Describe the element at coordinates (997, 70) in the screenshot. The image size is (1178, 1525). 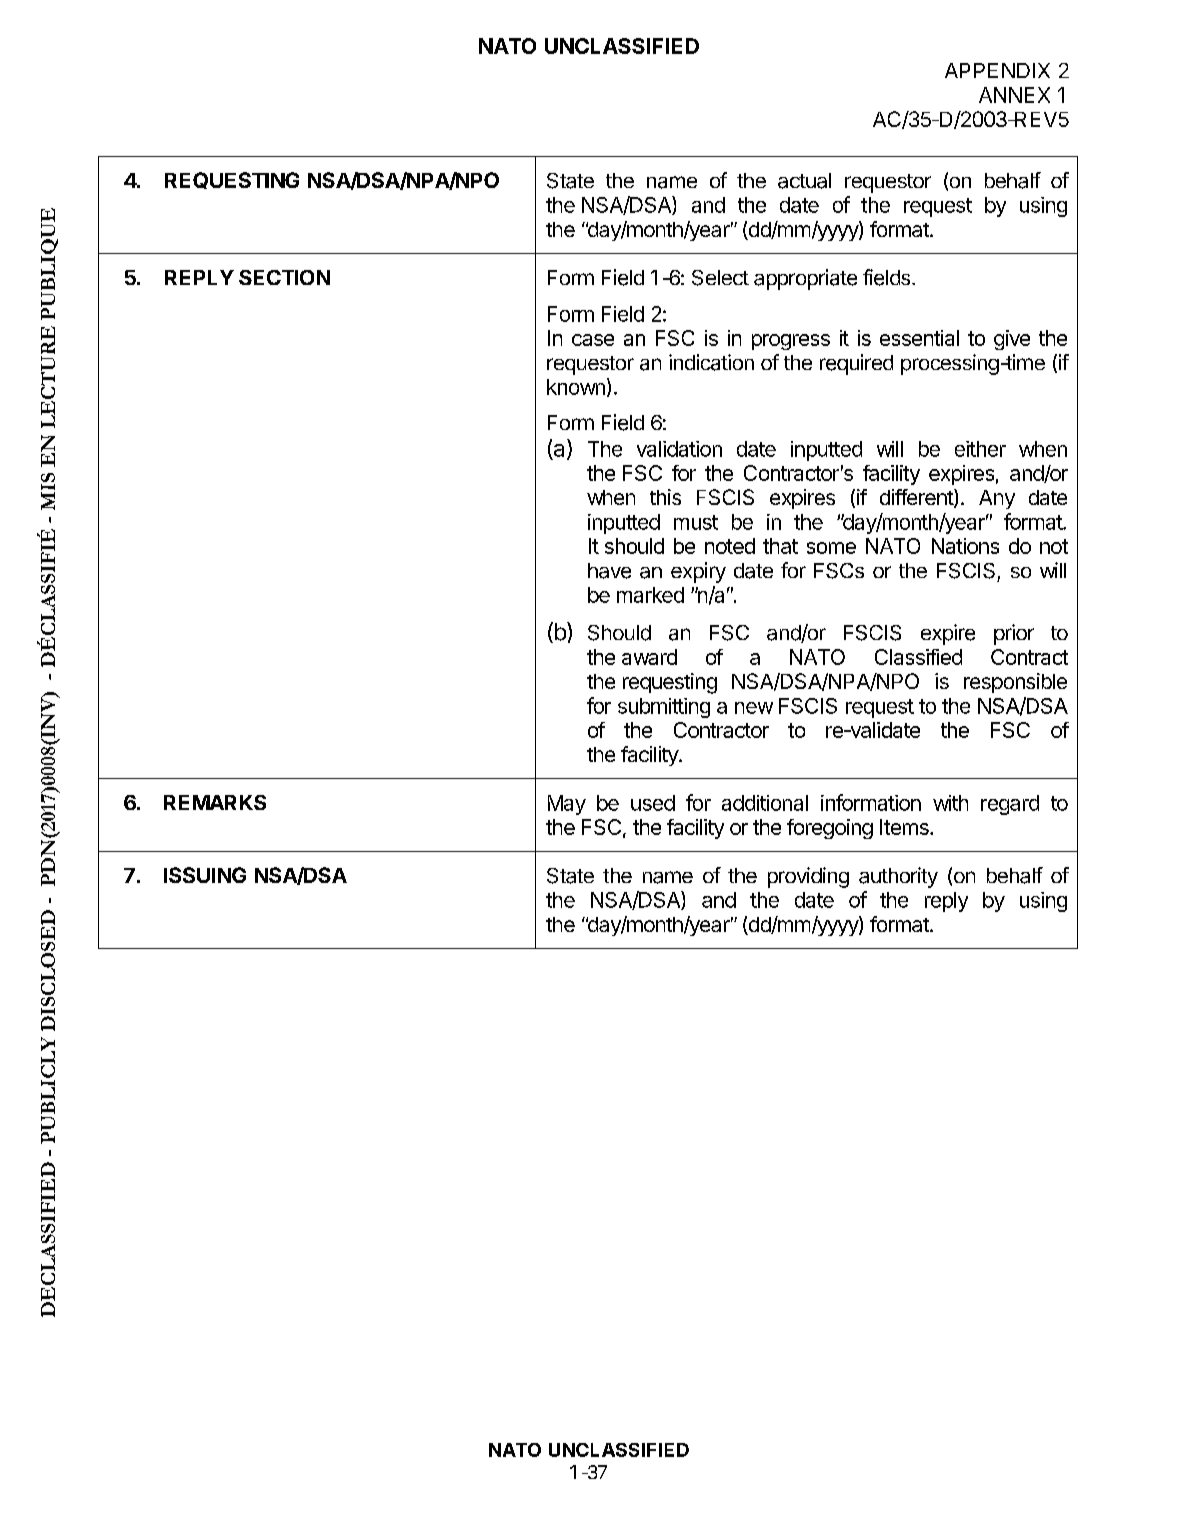
I see `APPENDIX` at that location.
